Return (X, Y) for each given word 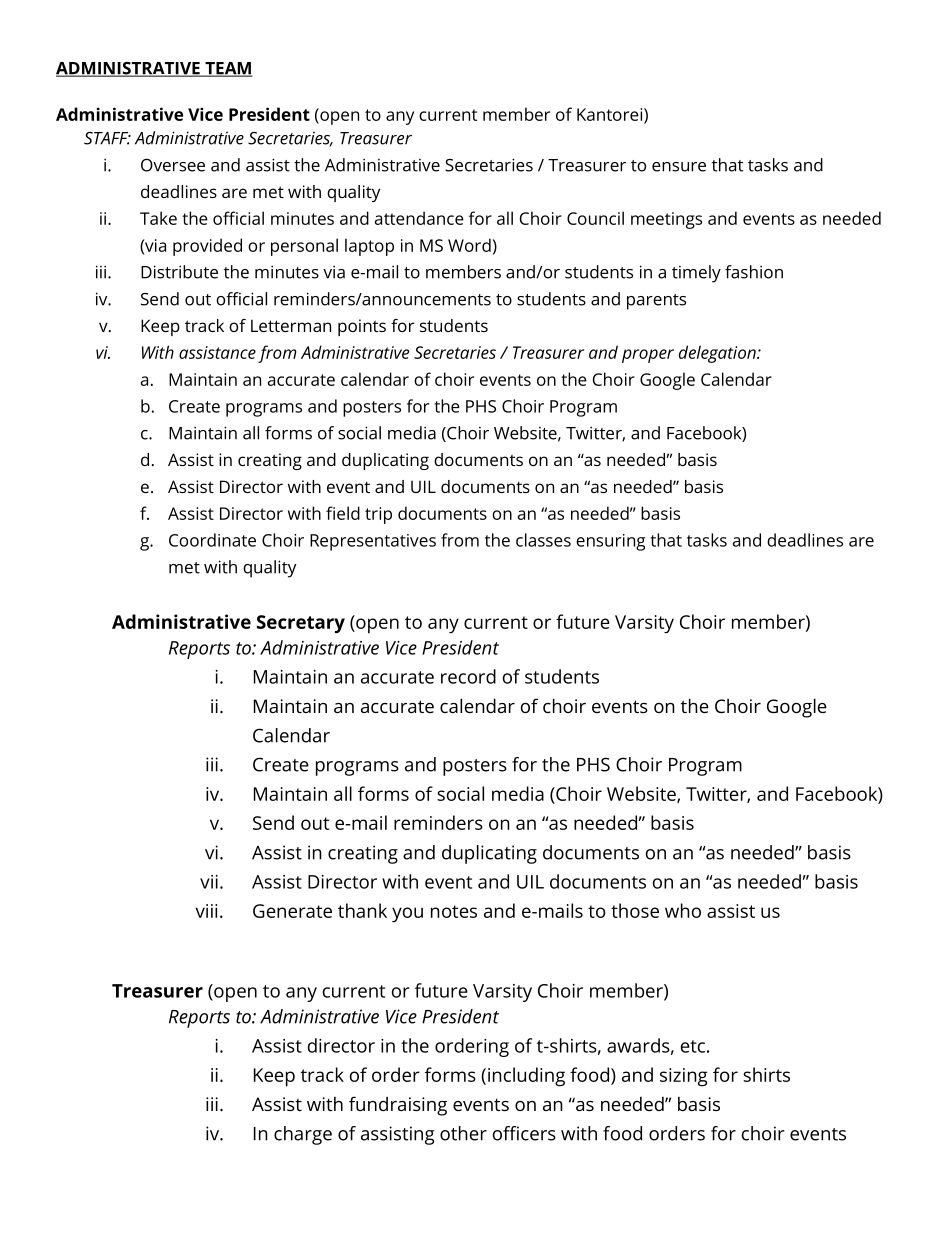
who (683, 910)
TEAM (228, 69)
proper (648, 356)
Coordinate (212, 540)
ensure (679, 167)
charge (303, 1135)
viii (206, 911)
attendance (419, 218)
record (468, 676)
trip (378, 515)
